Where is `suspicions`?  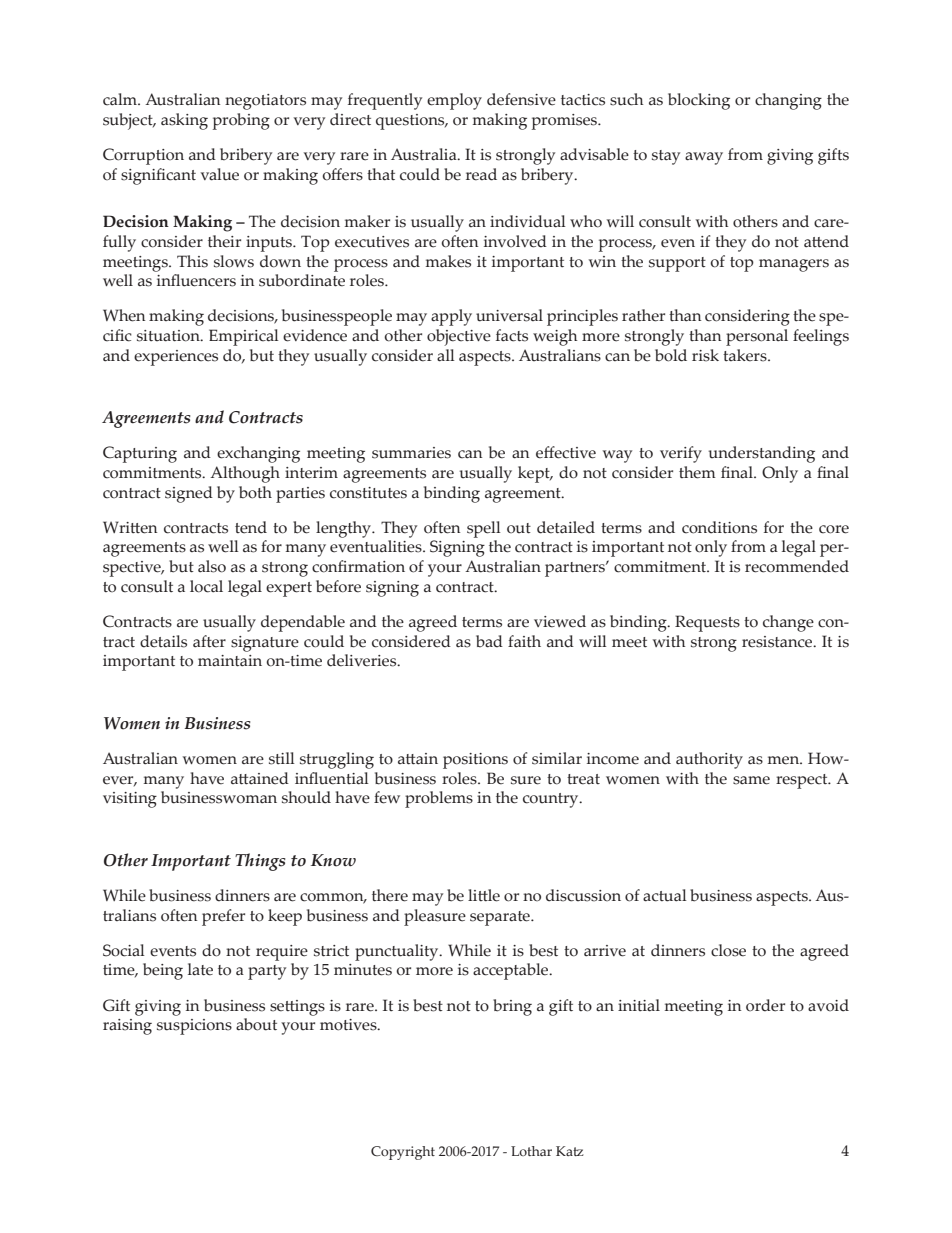
suspicions is located at coordinates (194, 1027).
